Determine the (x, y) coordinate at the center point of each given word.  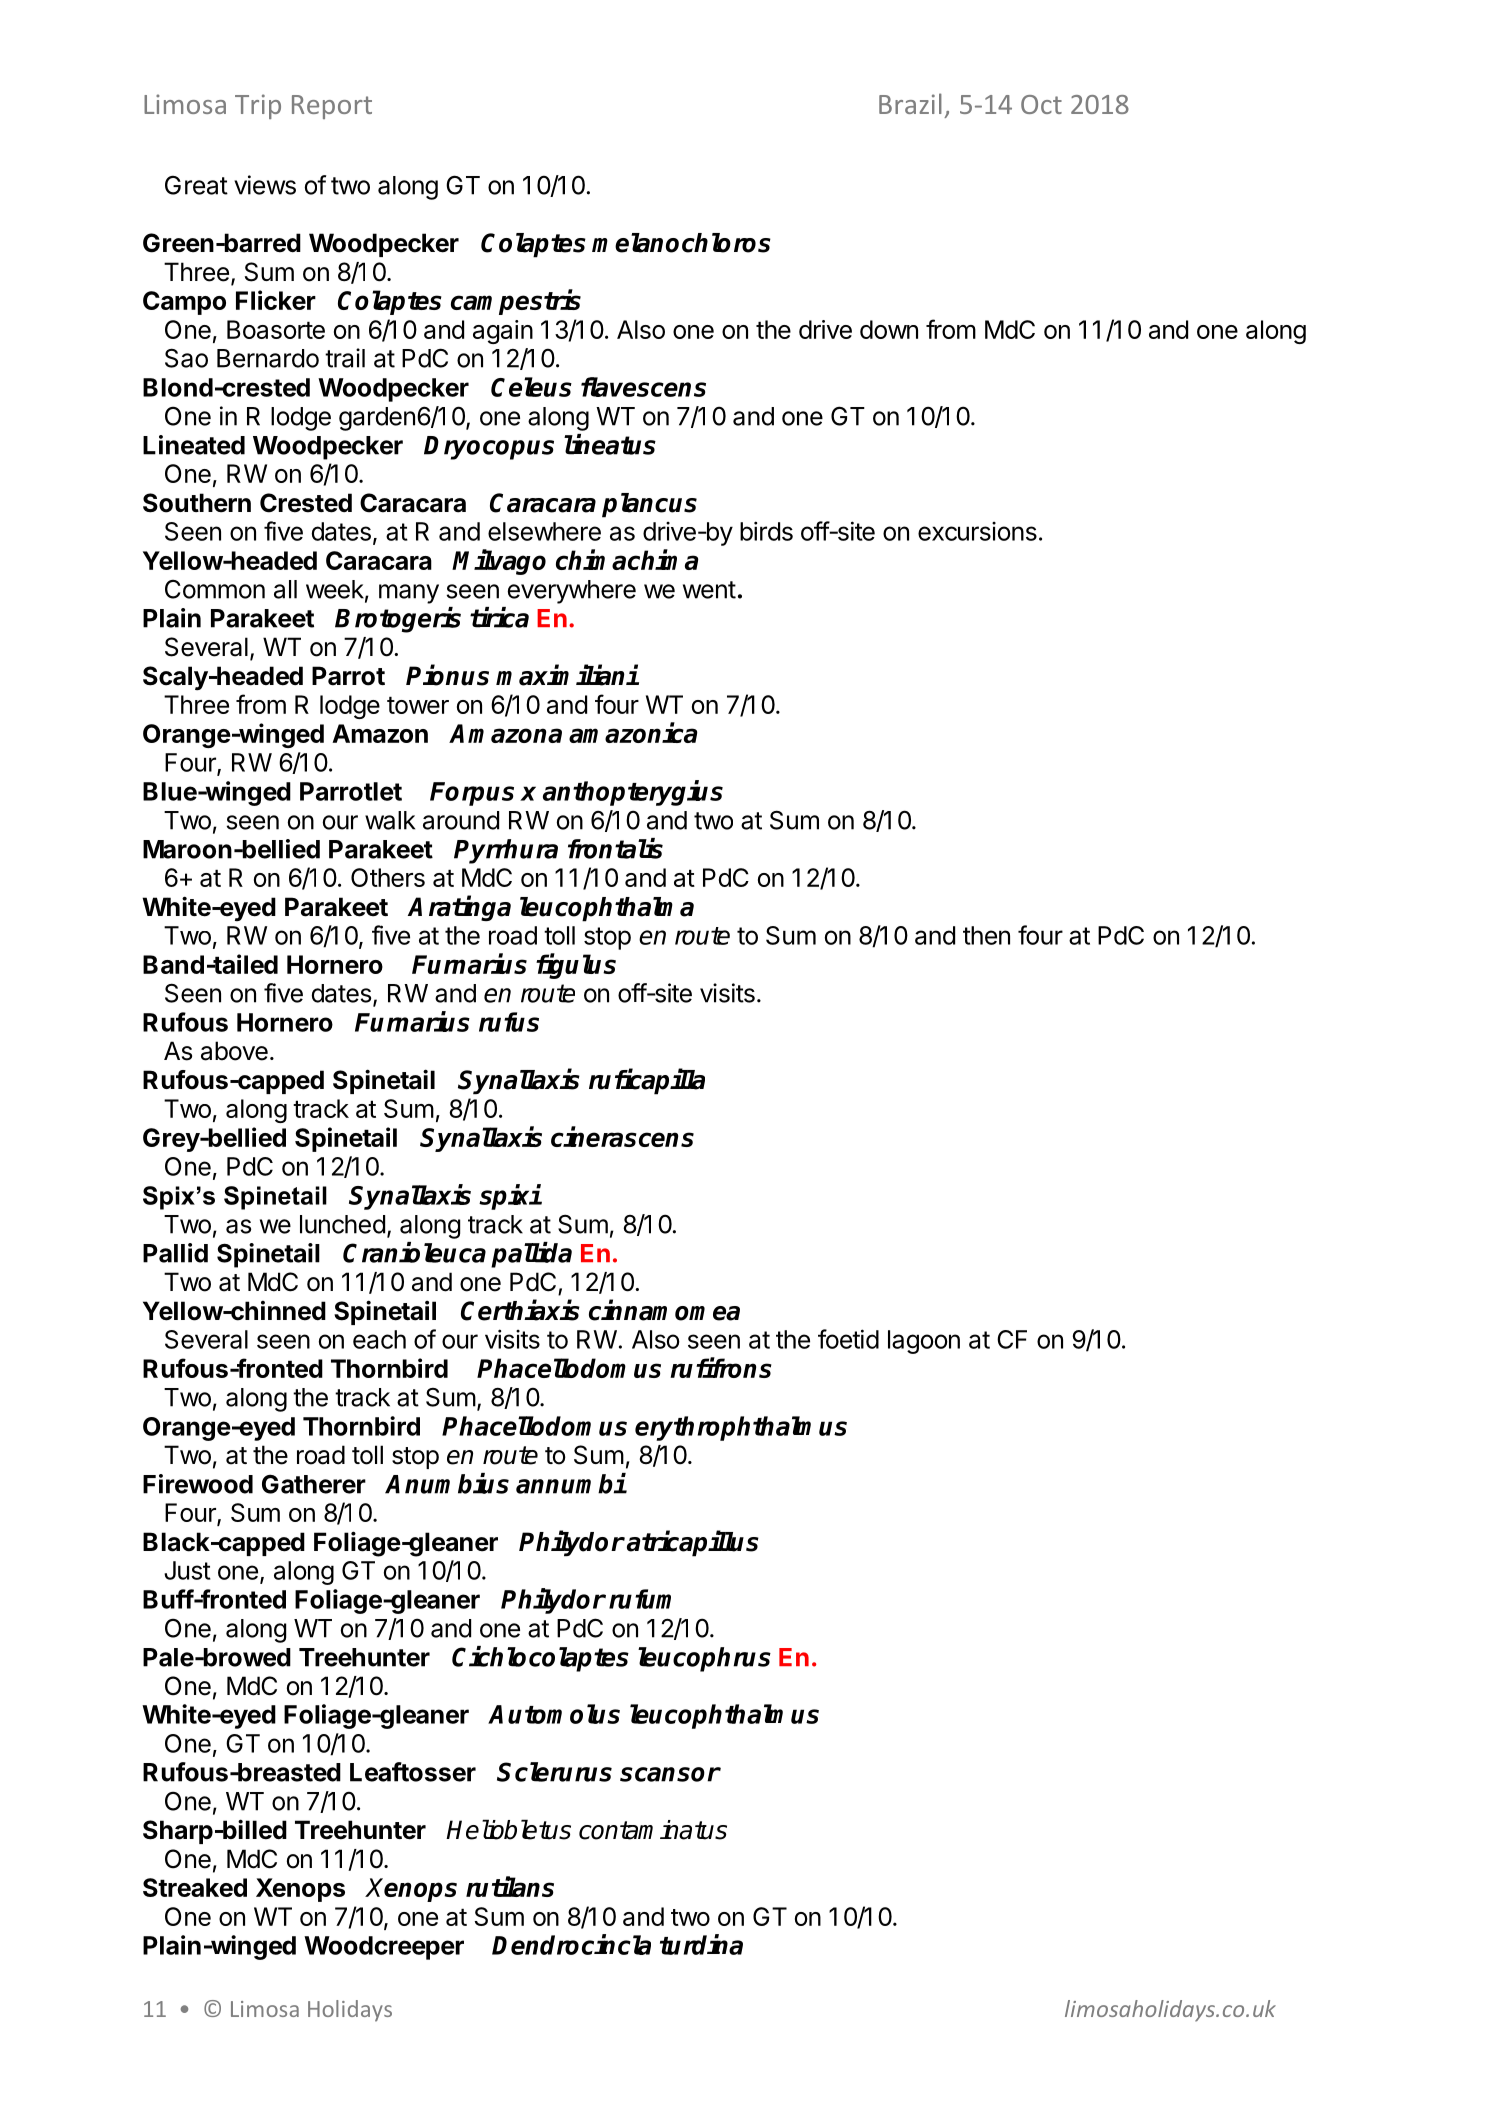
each (379, 1339)
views (265, 185)
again (503, 332)
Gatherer (314, 1484)
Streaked (195, 1887)
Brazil (910, 103)
